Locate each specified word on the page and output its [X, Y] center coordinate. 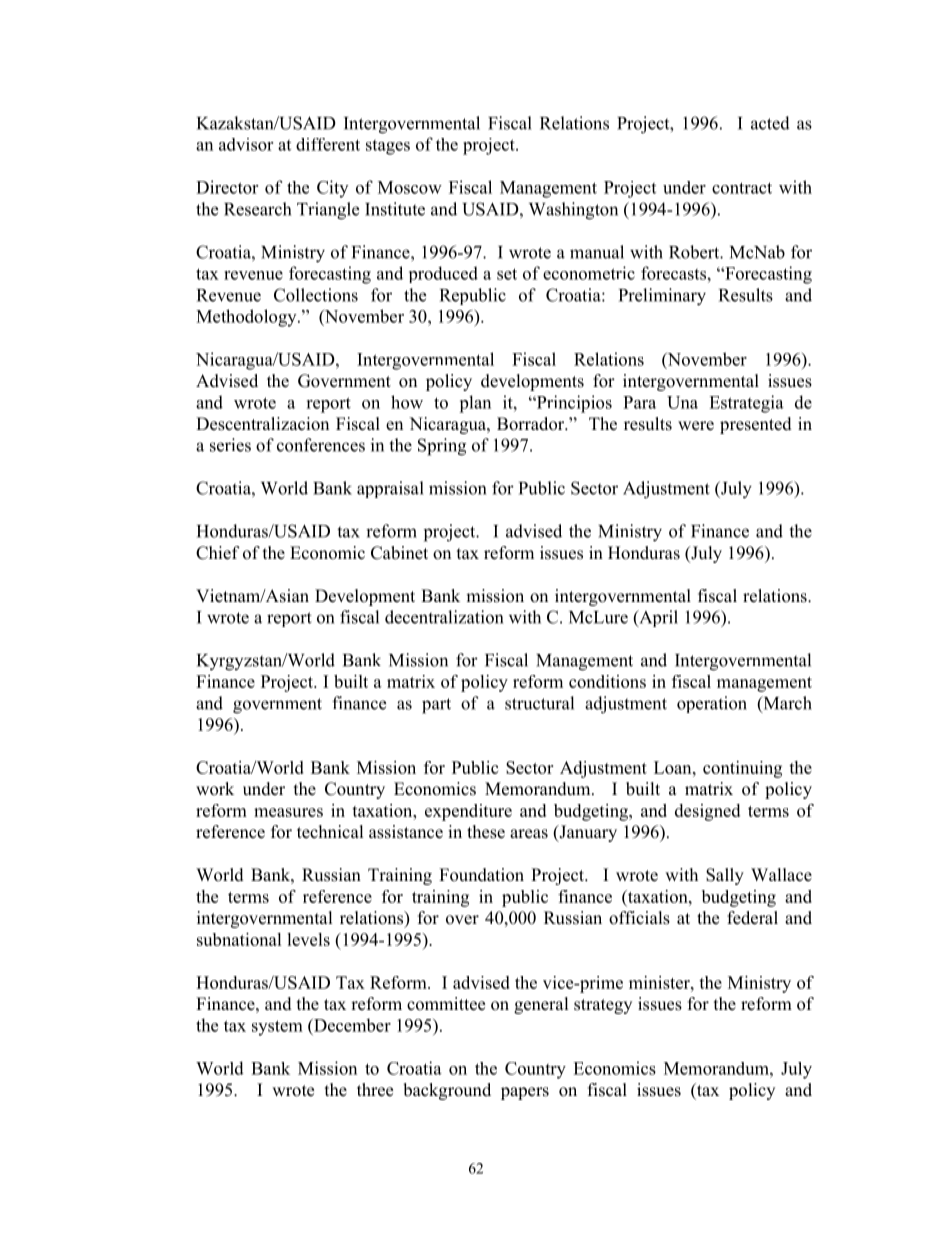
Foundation [481, 875]
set [507, 274]
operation [712, 704]
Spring [442, 447]
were [696, 426]
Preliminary [662, 297]
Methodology [247, 318]
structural [539, 703]
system [277, 1028]
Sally [725, 876]
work [215, 789]
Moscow [410, 187]
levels [308, 939]
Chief [218, 553]
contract [742, 188]
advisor [246, 144]
